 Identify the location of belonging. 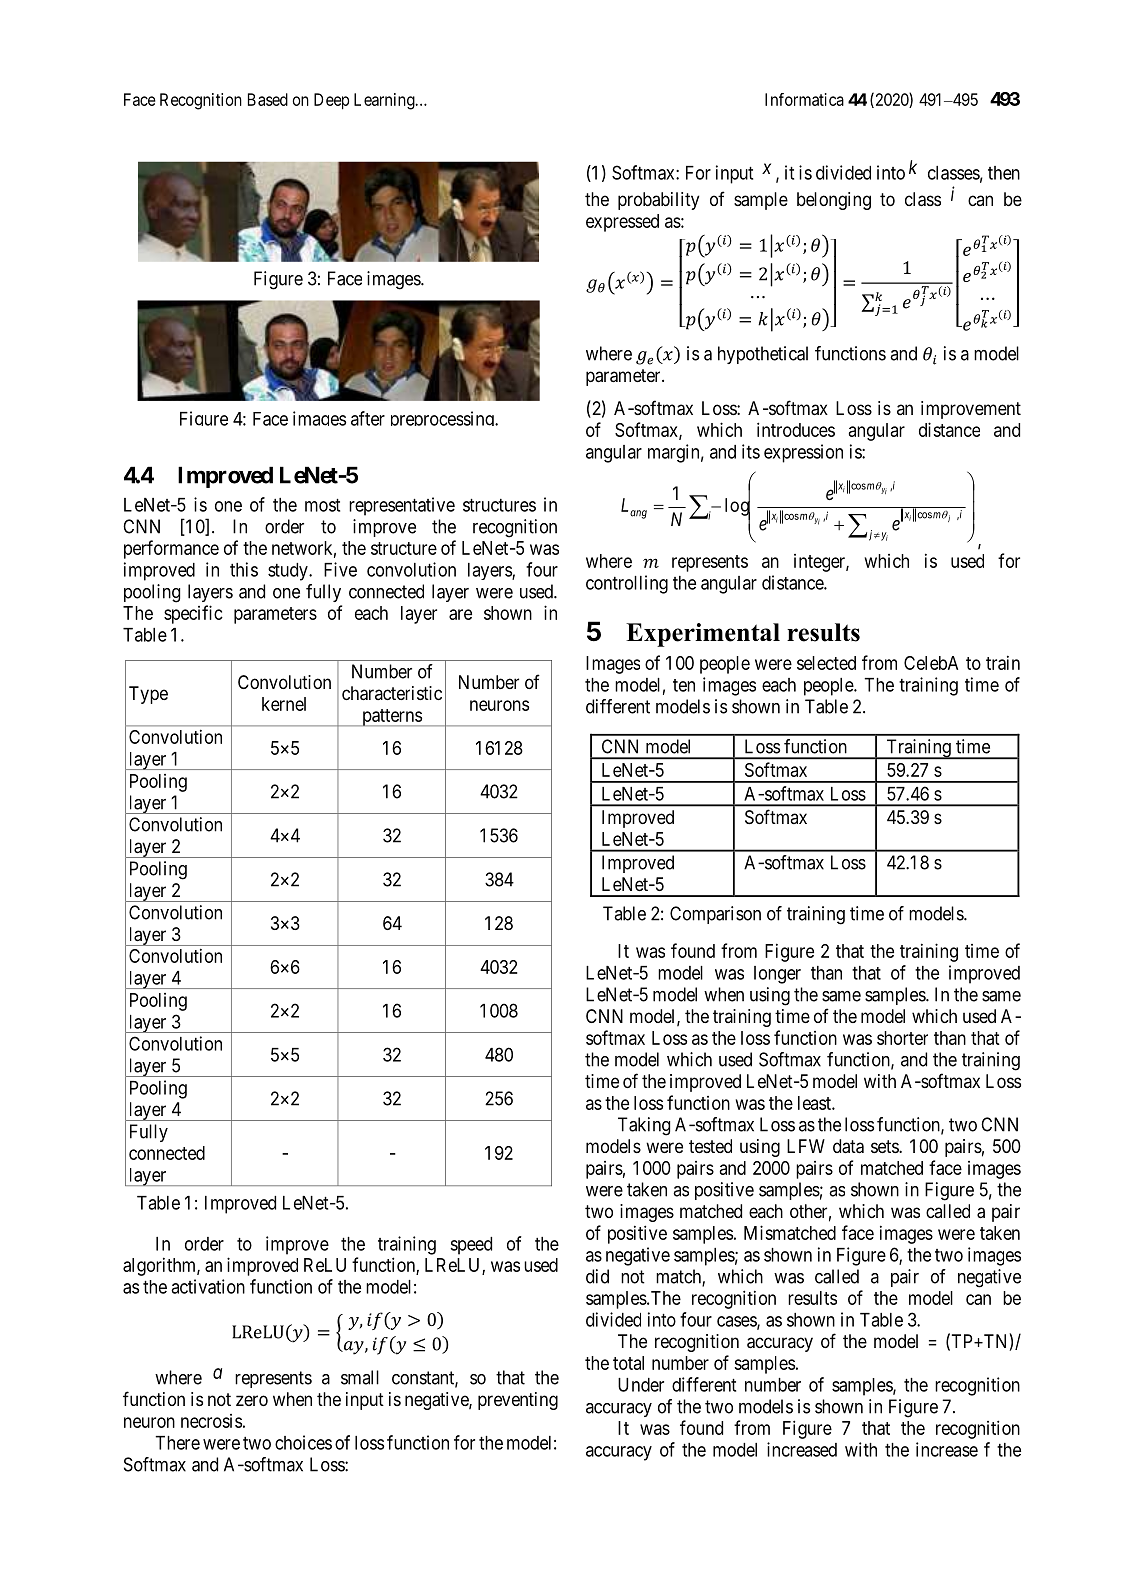
(834, 201).
